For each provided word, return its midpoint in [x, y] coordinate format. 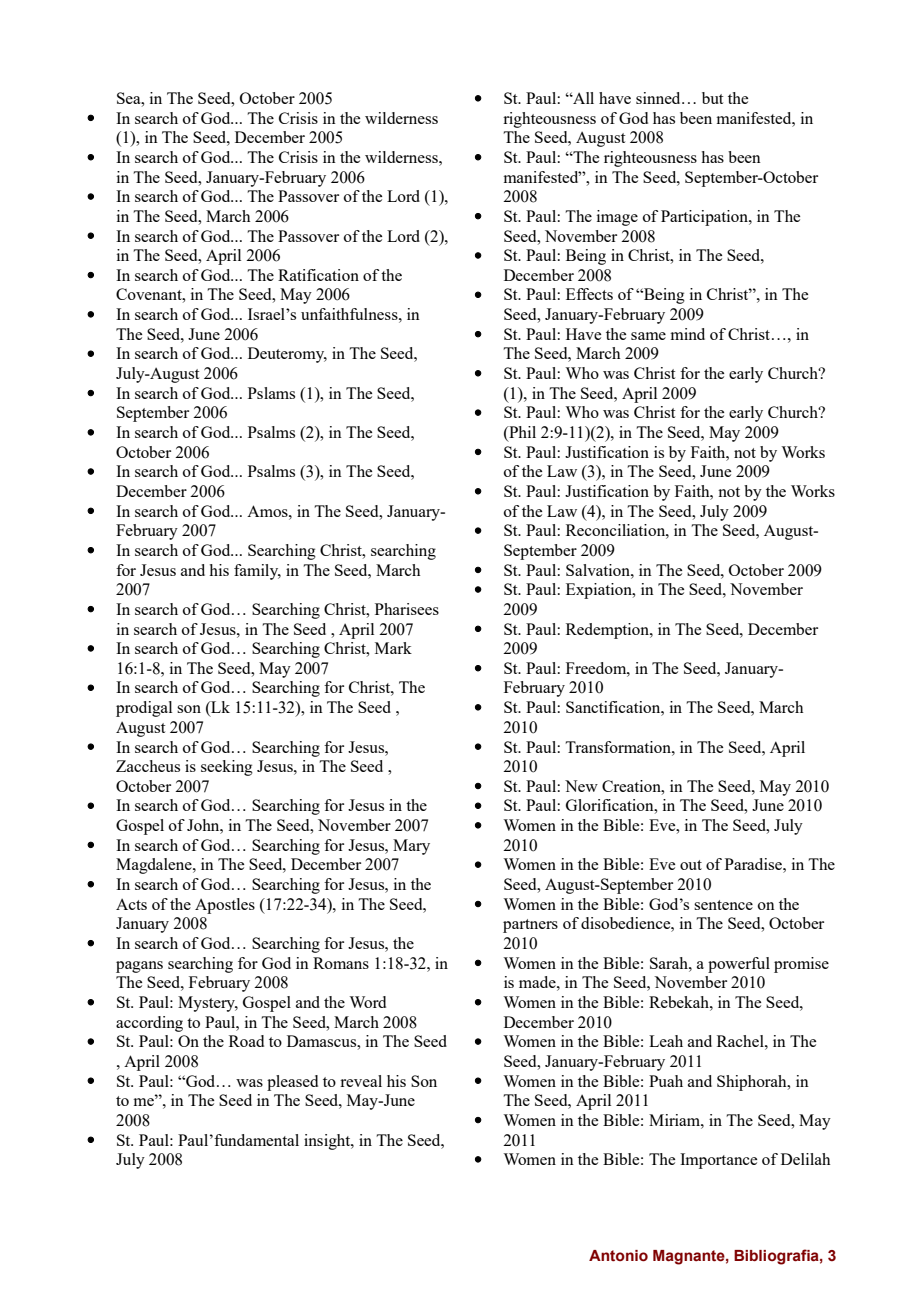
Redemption [608, 631]
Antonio [618, 1256]
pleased [292, 1083]
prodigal [144, 709]
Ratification [318, 275]
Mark [393, 648]
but [712, 98]
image [617, 218]
